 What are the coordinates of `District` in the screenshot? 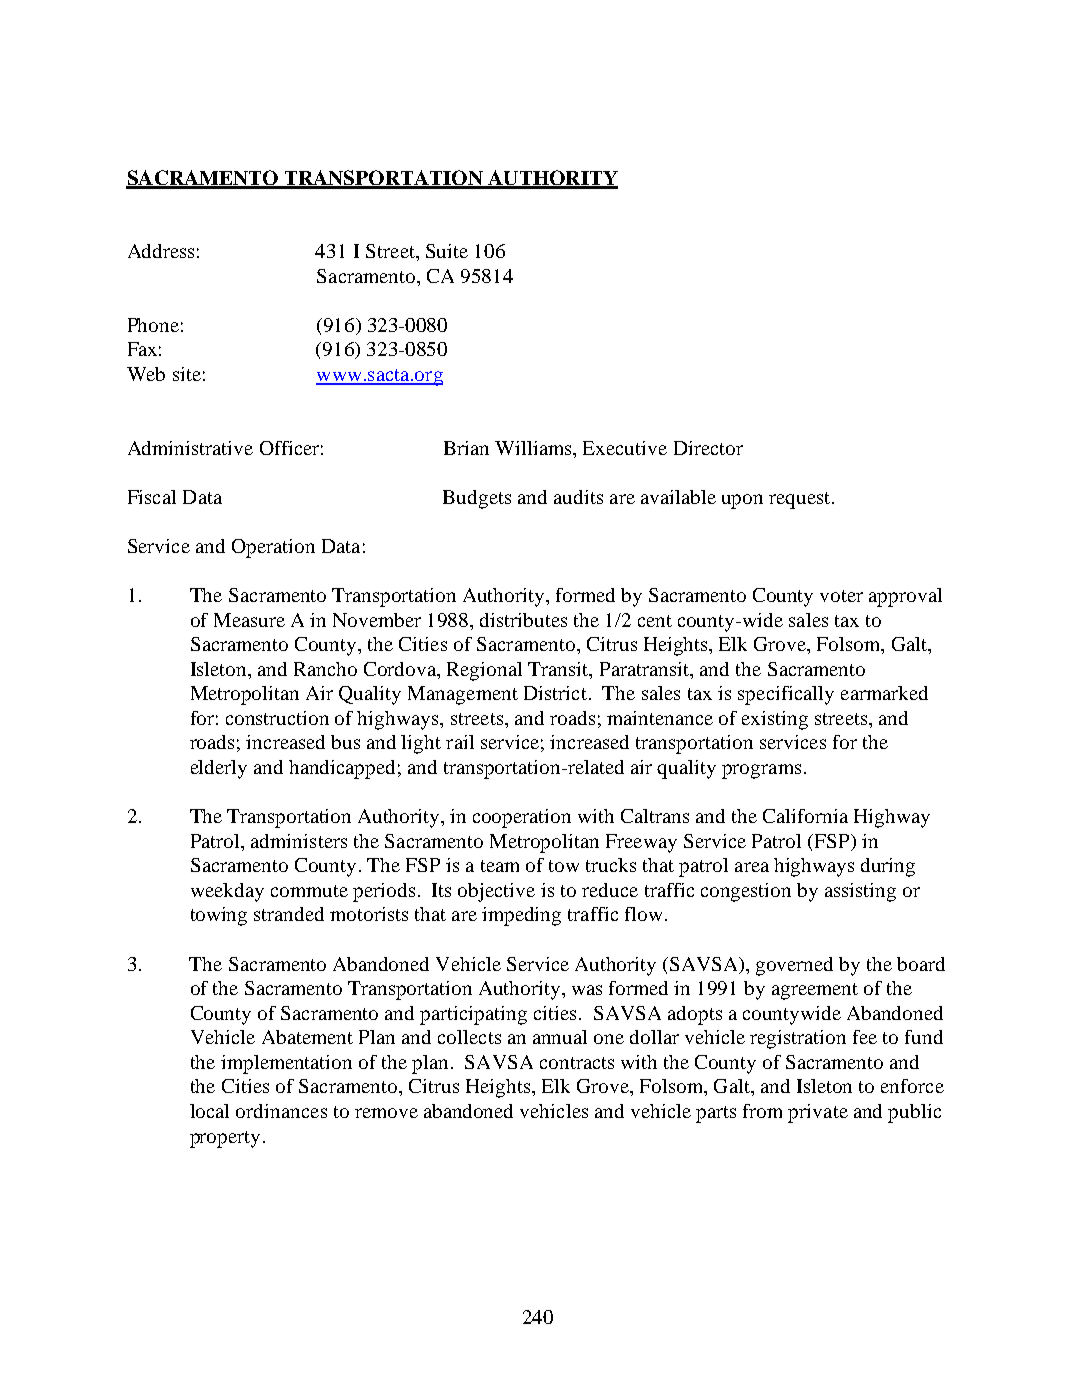 It's located at (555, 693).
